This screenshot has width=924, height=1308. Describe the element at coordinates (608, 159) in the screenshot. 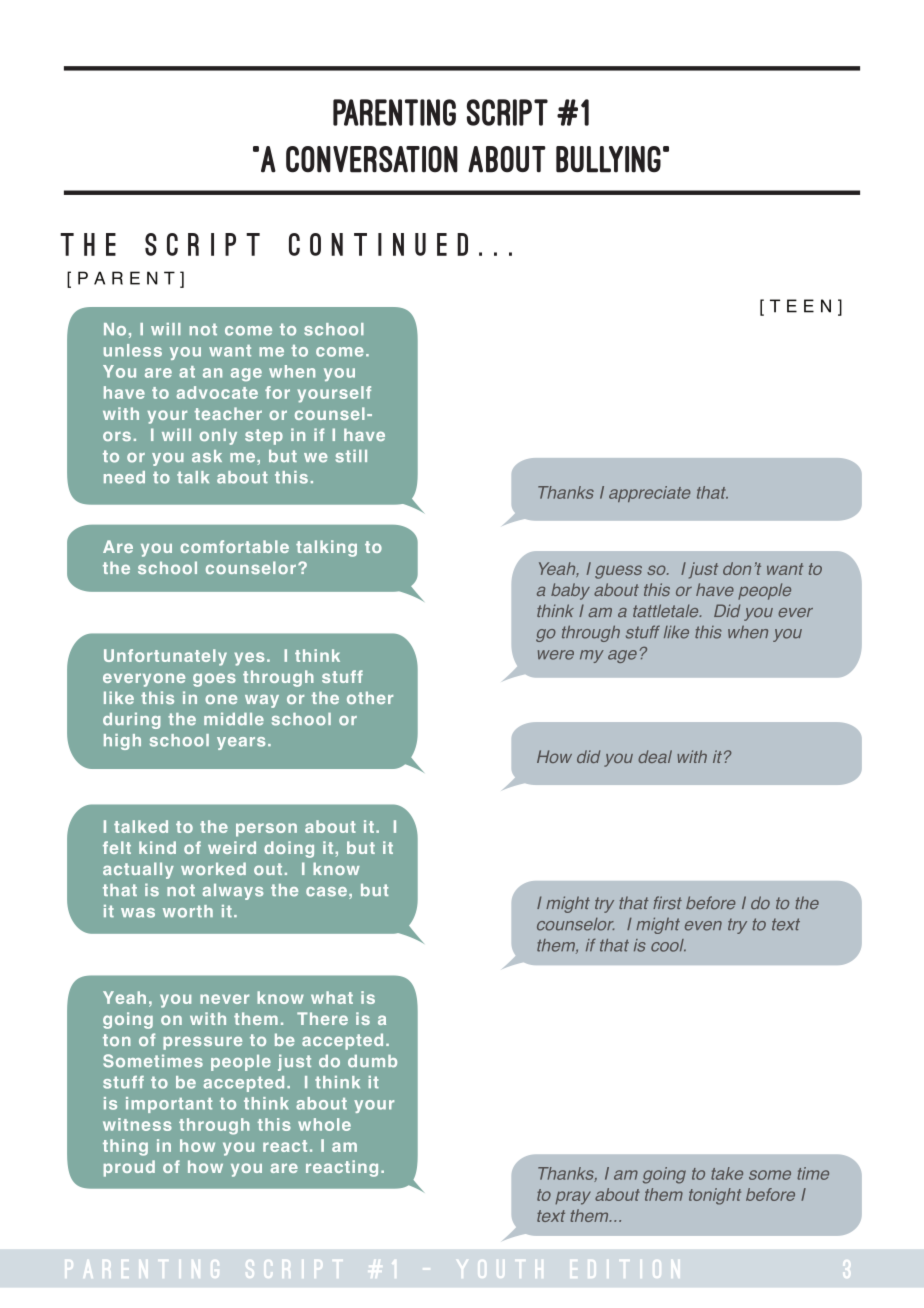

I see `Bullying` at that location.
